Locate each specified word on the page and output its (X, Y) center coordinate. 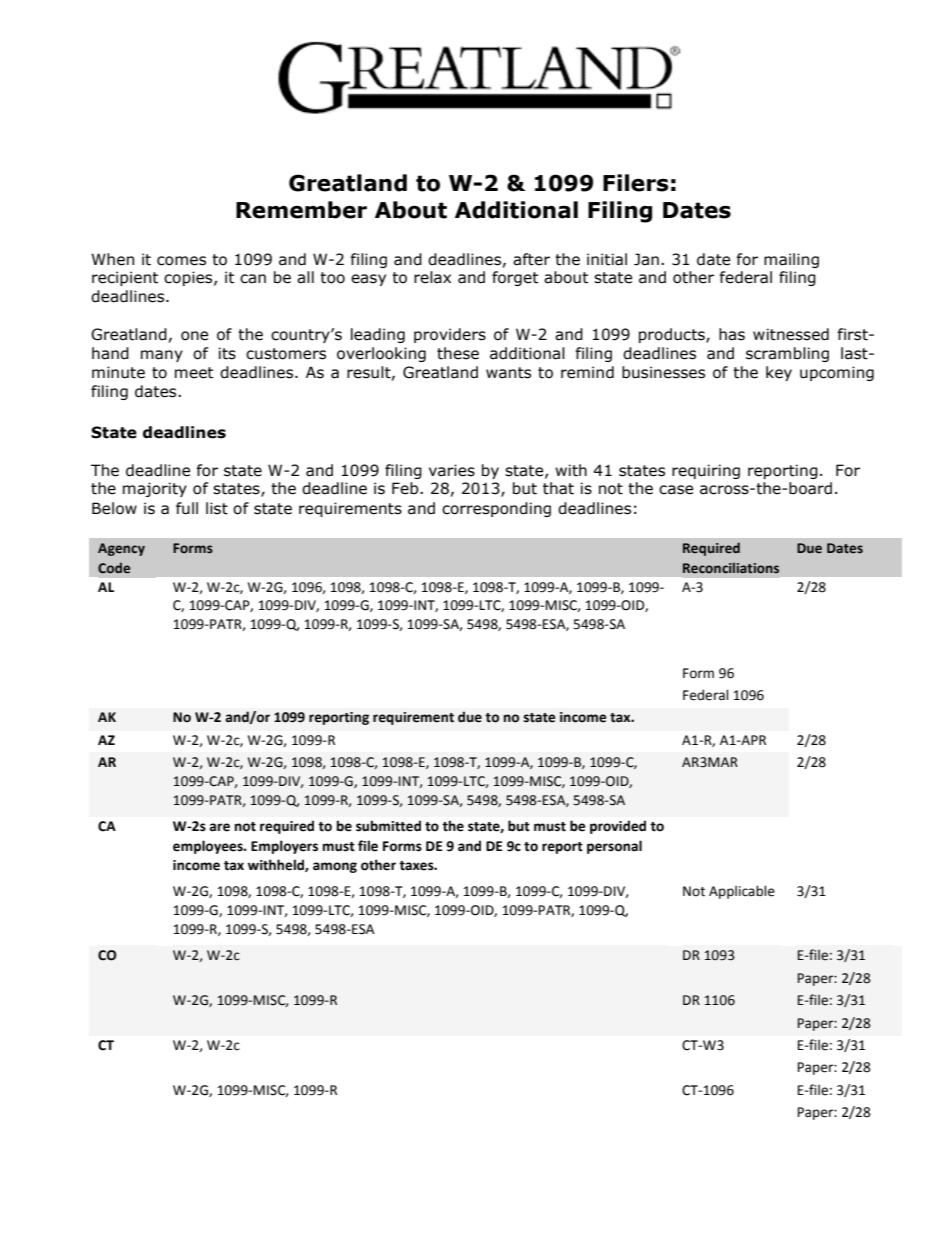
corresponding (496, 509)
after (531, 259)
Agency (121, 549)
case (676, 490)
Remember (301, 210)
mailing (791, 260)
